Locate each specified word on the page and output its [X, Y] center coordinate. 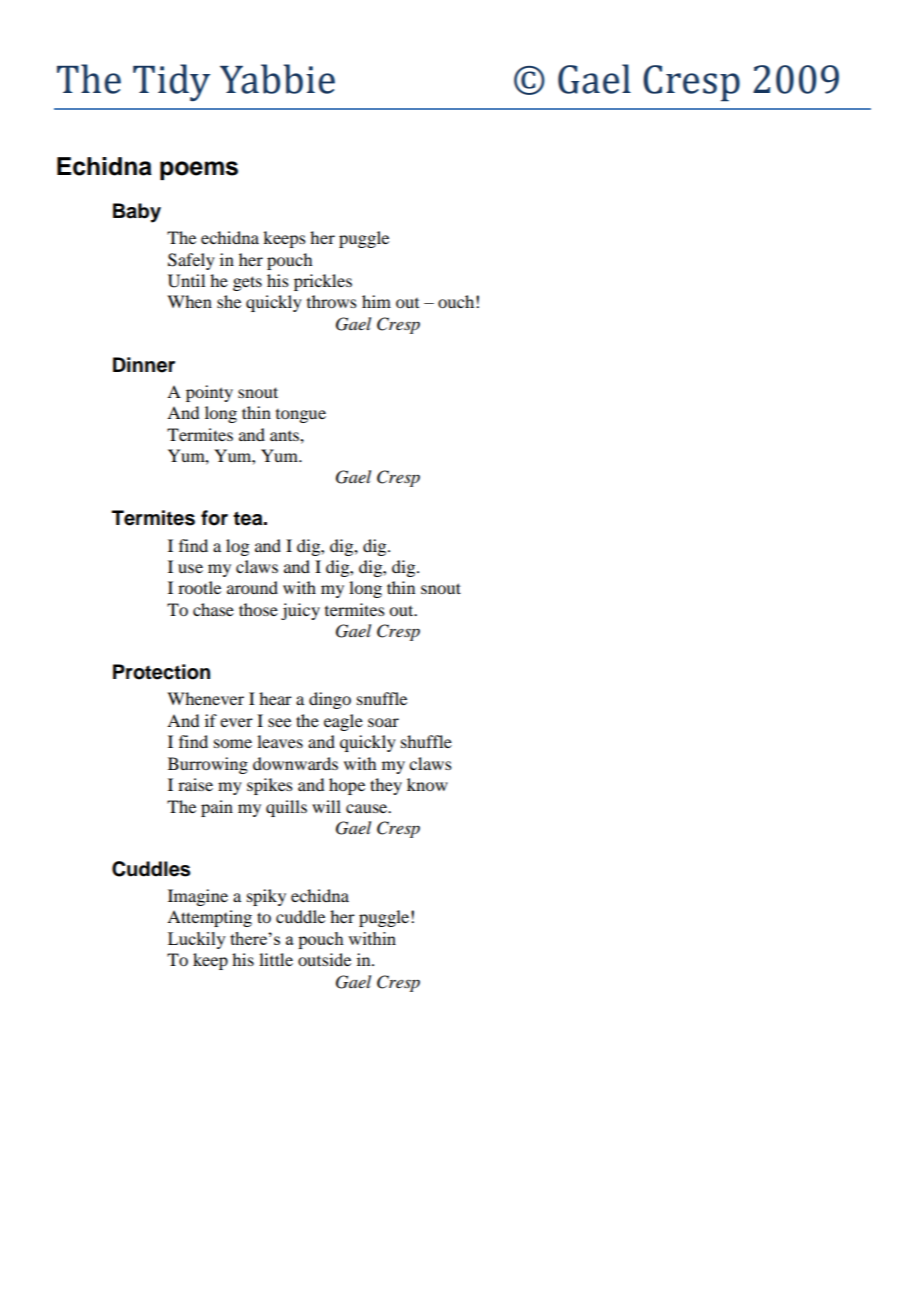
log [237, 547]
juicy [300, 611]
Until [186, 281]
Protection [161, 672]
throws [332, 301]
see [279, 722]
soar [383, 722]
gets [247, 283]
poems [199, 170]
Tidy [171, 82]
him [376, 301]
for [214, 518]
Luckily [197, 940]
